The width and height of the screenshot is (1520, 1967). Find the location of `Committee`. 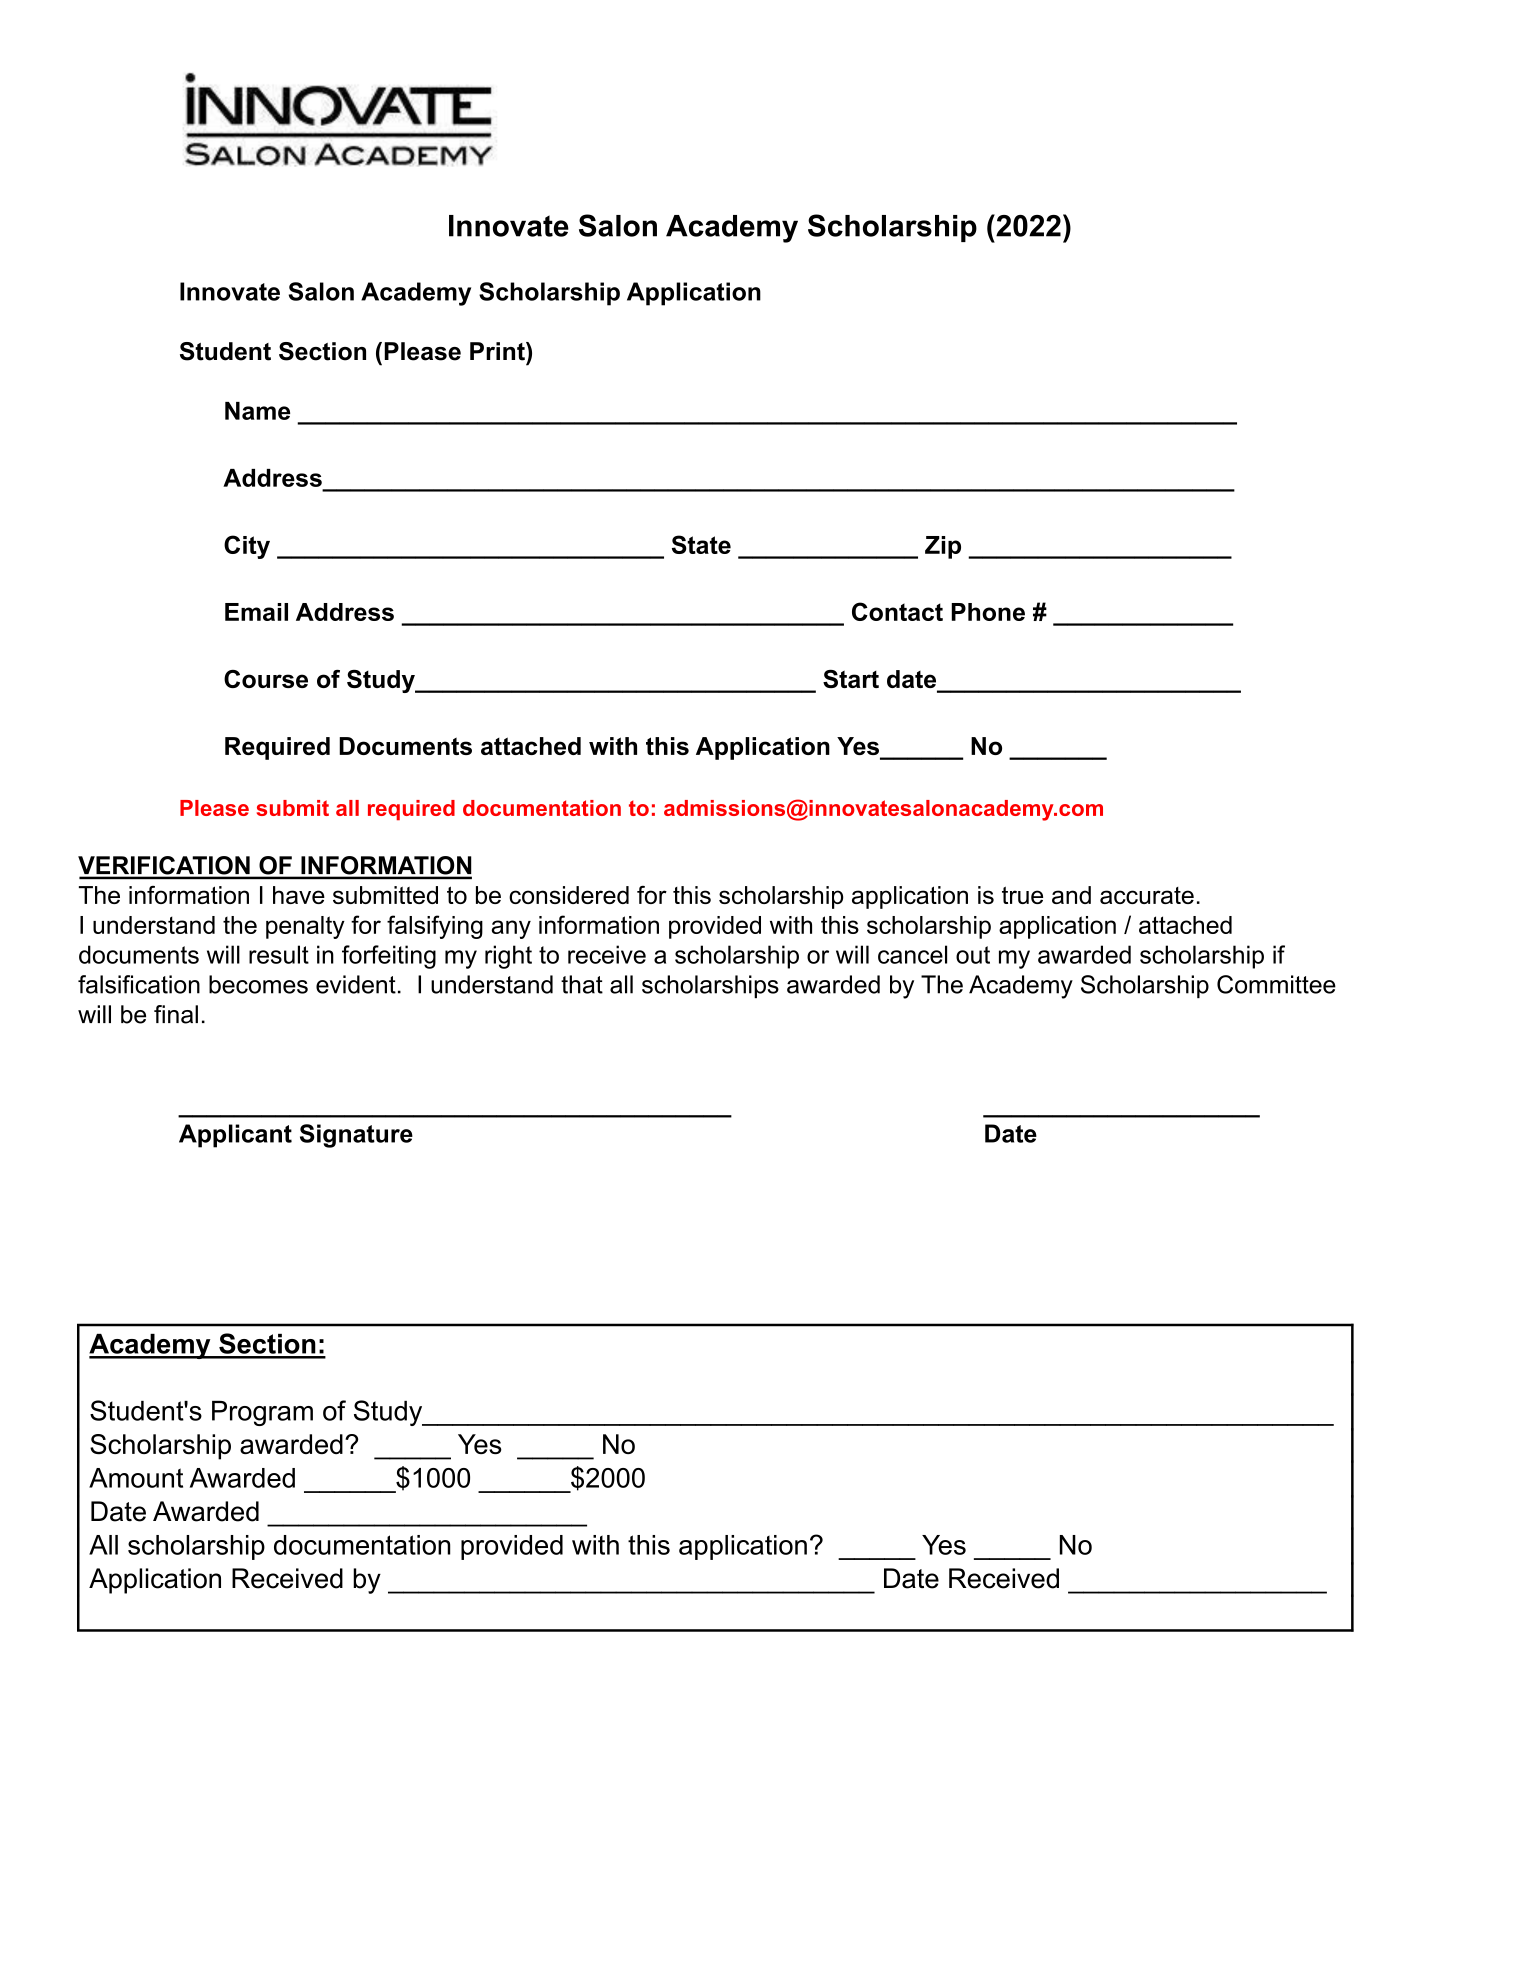

Committee is located at coordinates (1276, 984).
